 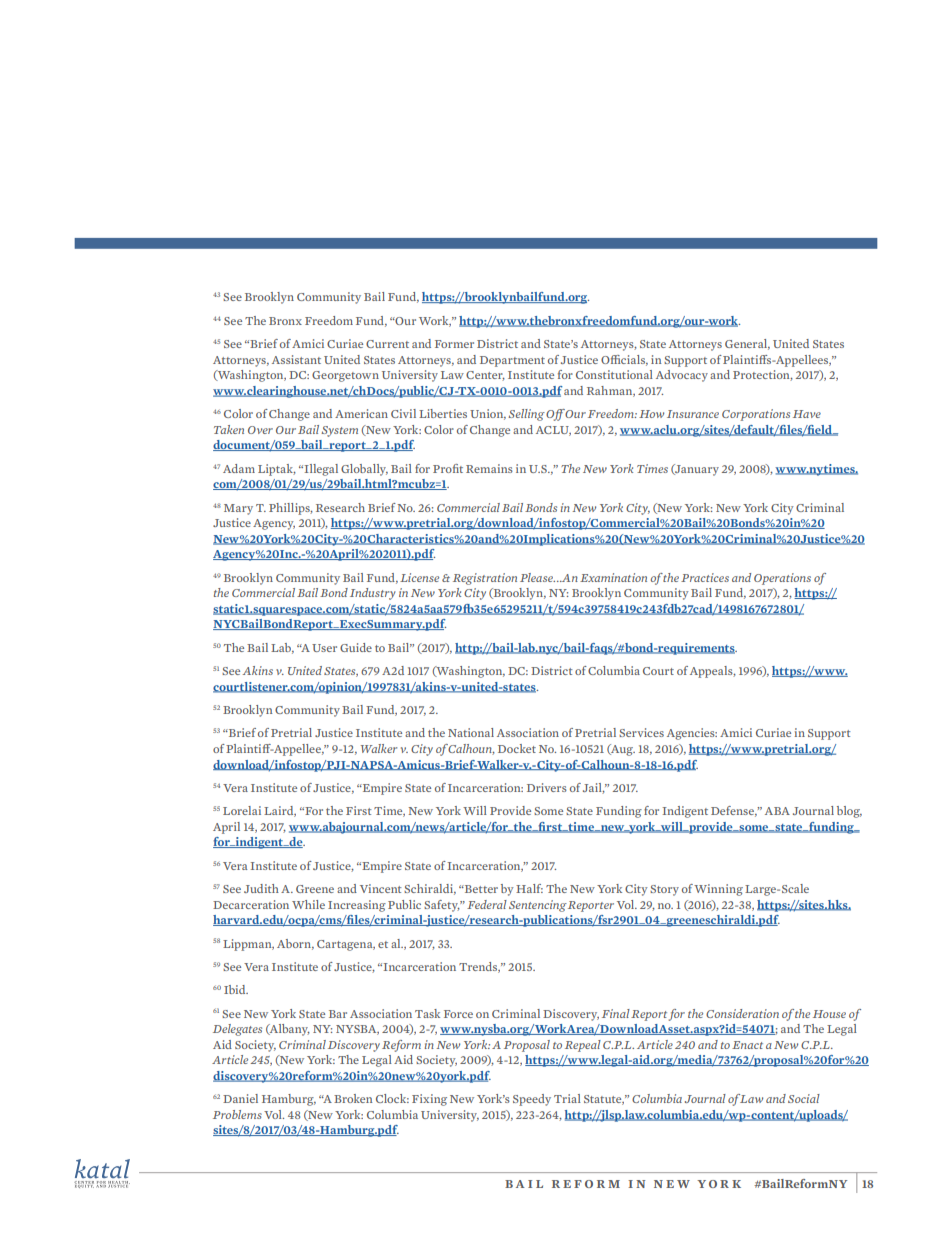 What do you see at coordinates (353, 1098) in the screenshot?
I see `Broken` at bounding box center [353, 1098].
